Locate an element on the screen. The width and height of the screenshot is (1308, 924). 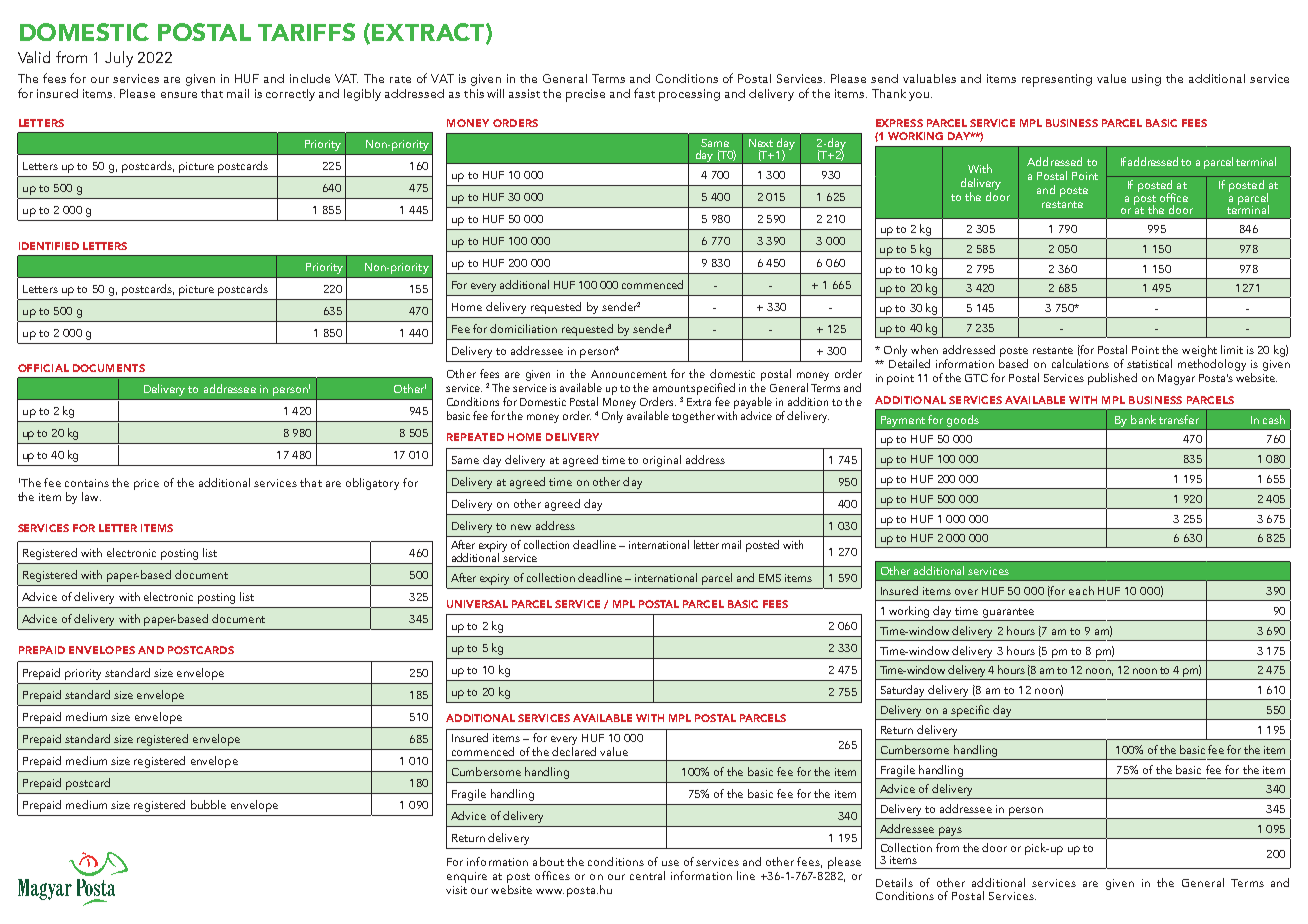
price is located at coordinates (146, 484).
